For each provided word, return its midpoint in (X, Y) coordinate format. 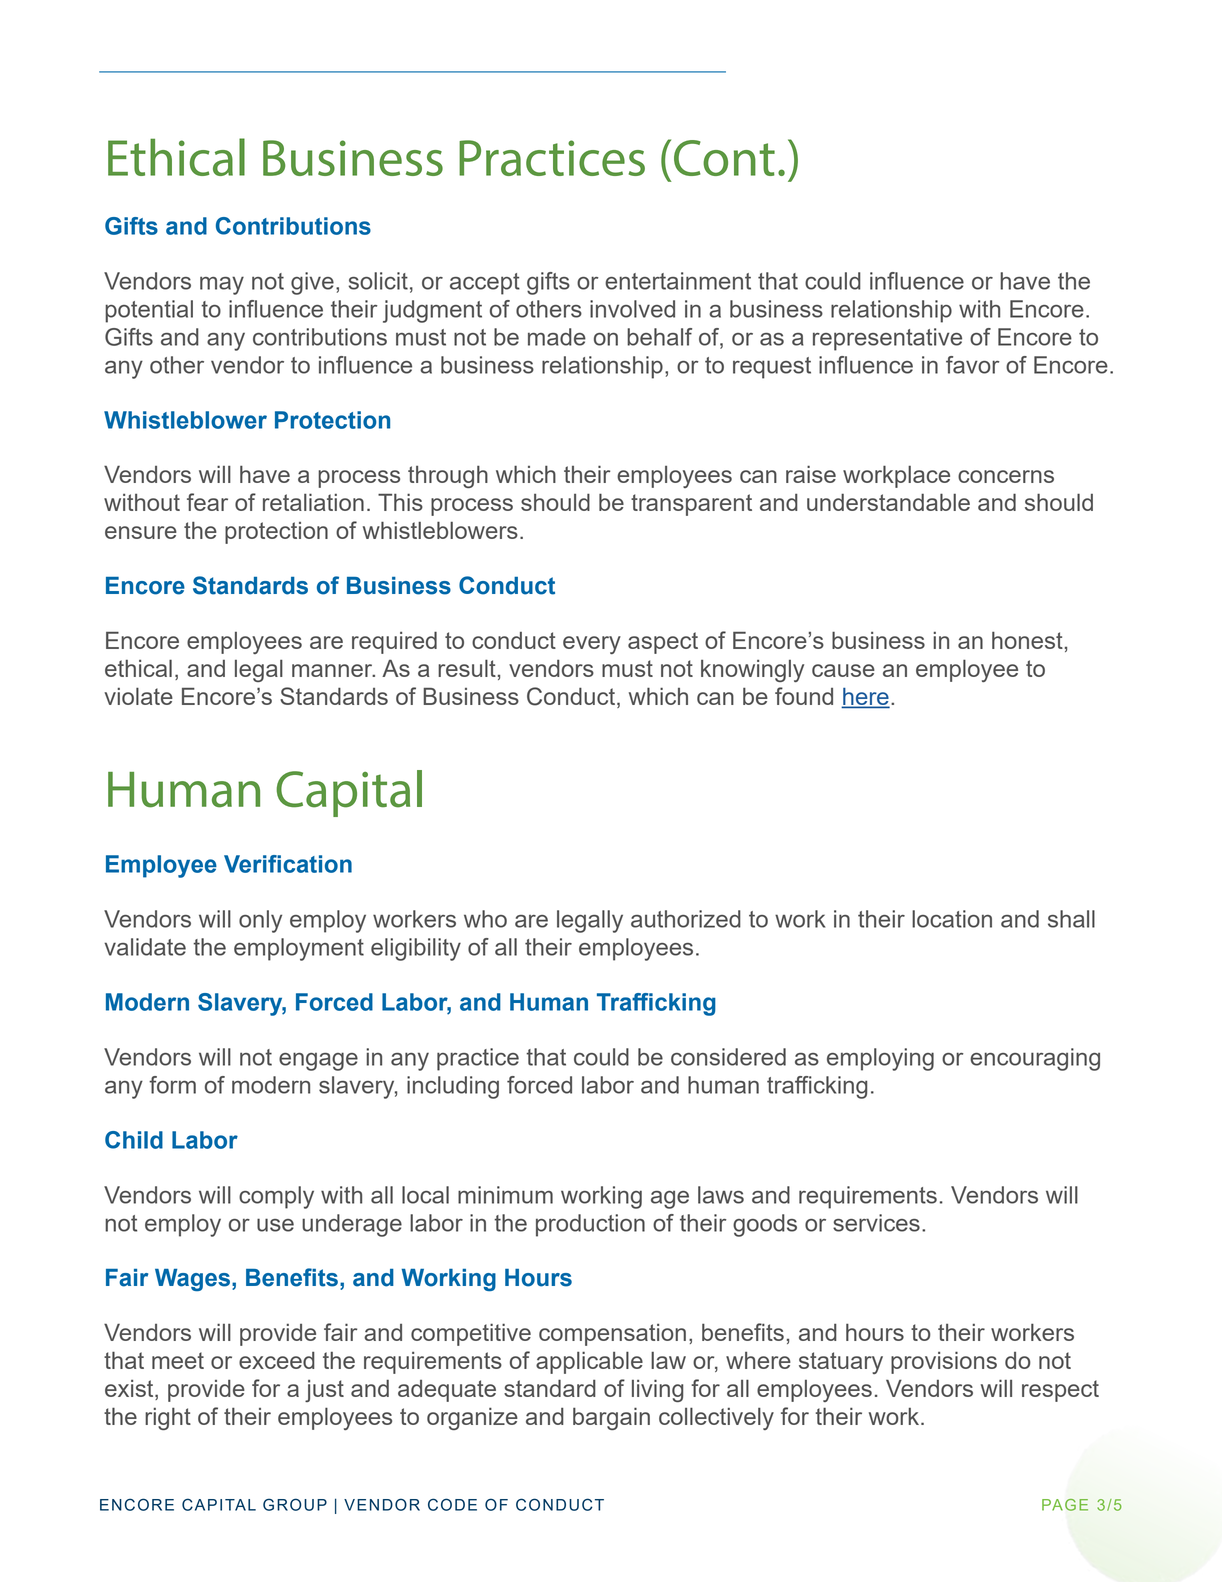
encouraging (1035, 1059)
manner (333, 670)
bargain (611, 1418)
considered (728, 1057)
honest (1027, 640)
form (172, 1085)
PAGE (1065, 1505)
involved (632, 309)
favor (973, 365)
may (222, 285)
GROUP (295, 1504)
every (592, 645)
